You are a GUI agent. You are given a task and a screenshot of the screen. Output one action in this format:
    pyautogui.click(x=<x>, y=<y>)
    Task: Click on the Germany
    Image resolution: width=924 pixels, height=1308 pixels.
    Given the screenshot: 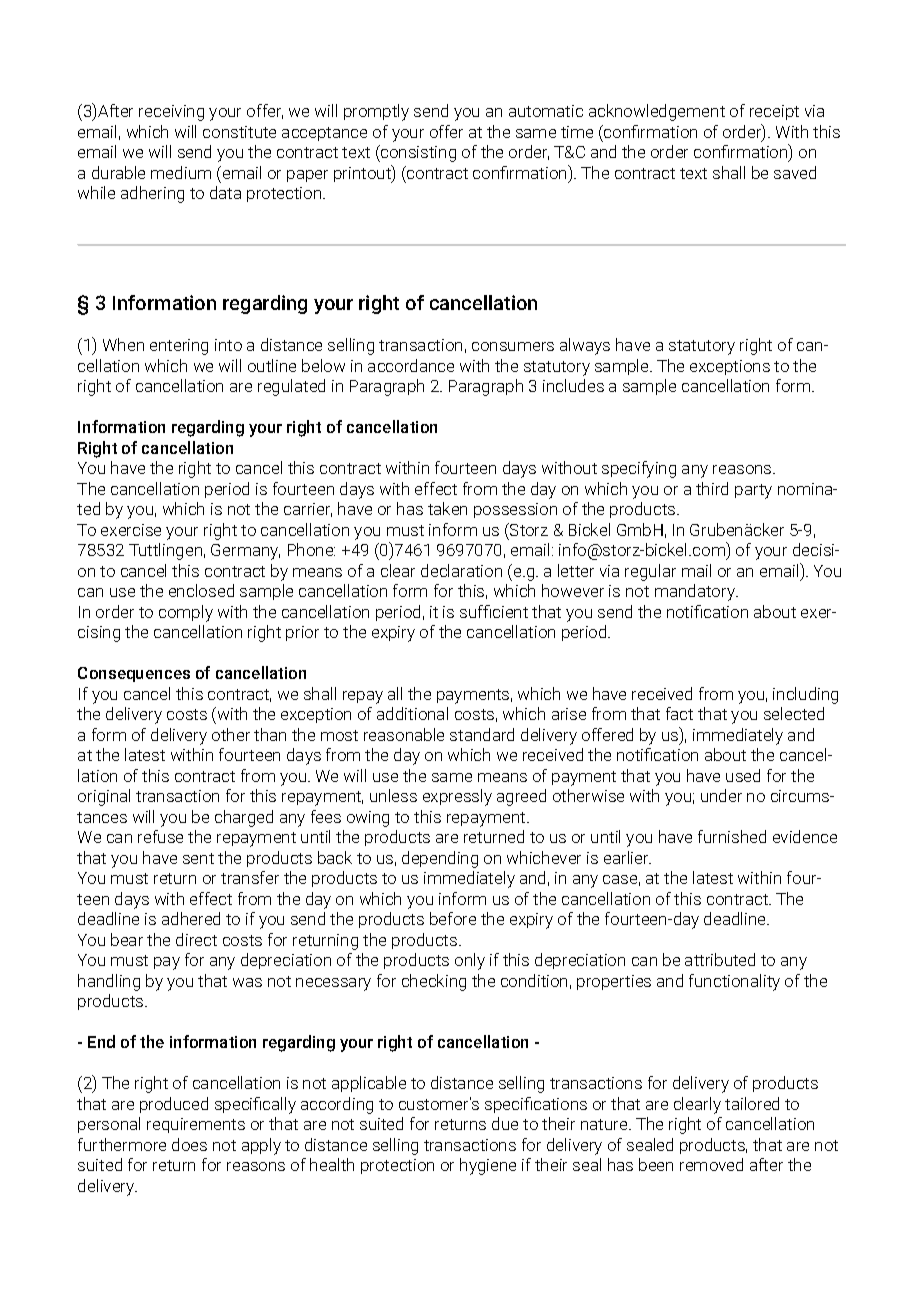 What is the action you would take?
    pyautogui.click(x=245, y=552)
